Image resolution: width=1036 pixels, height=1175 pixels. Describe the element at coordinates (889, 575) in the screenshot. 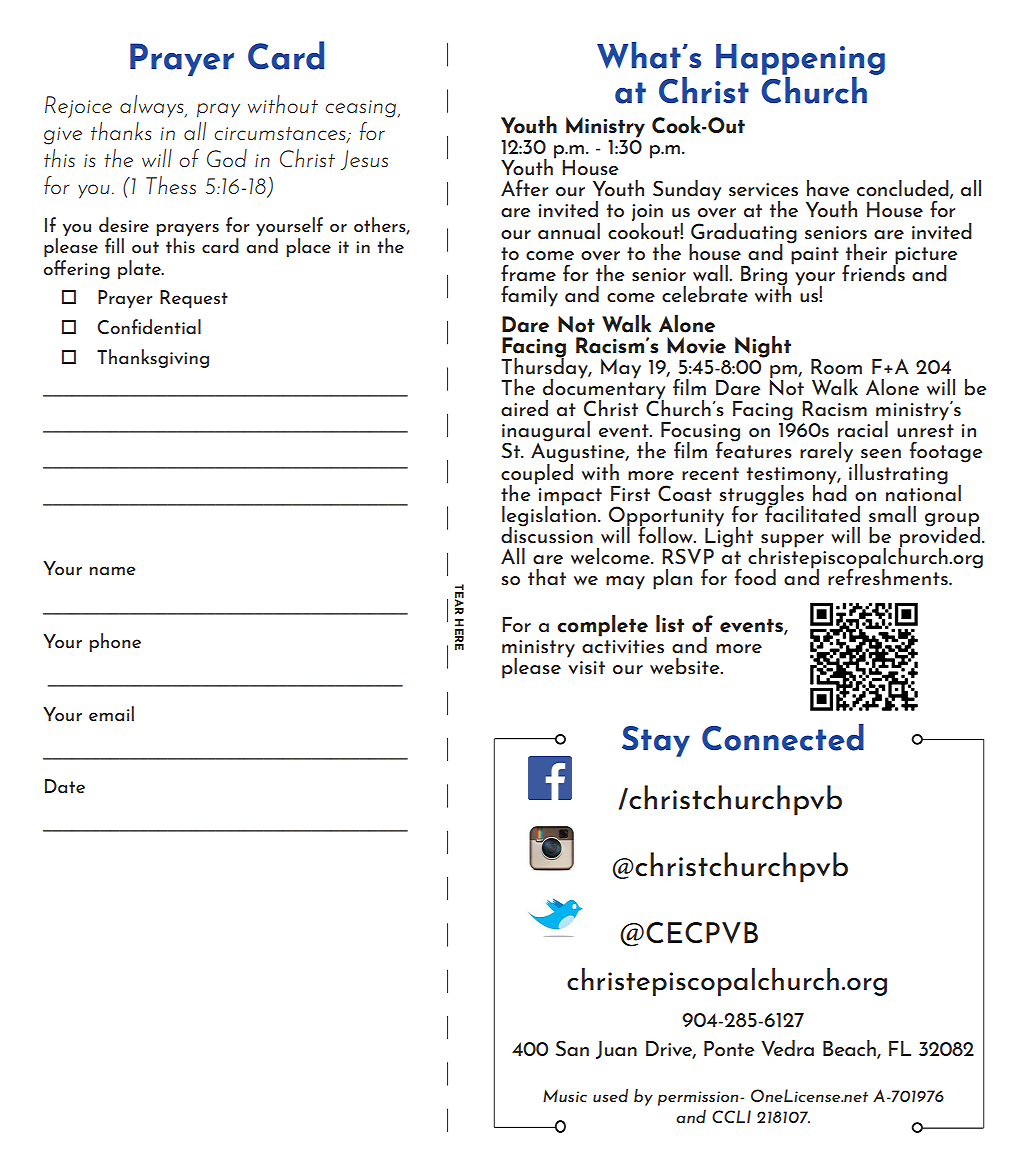

I see `refreshments` at that location.
